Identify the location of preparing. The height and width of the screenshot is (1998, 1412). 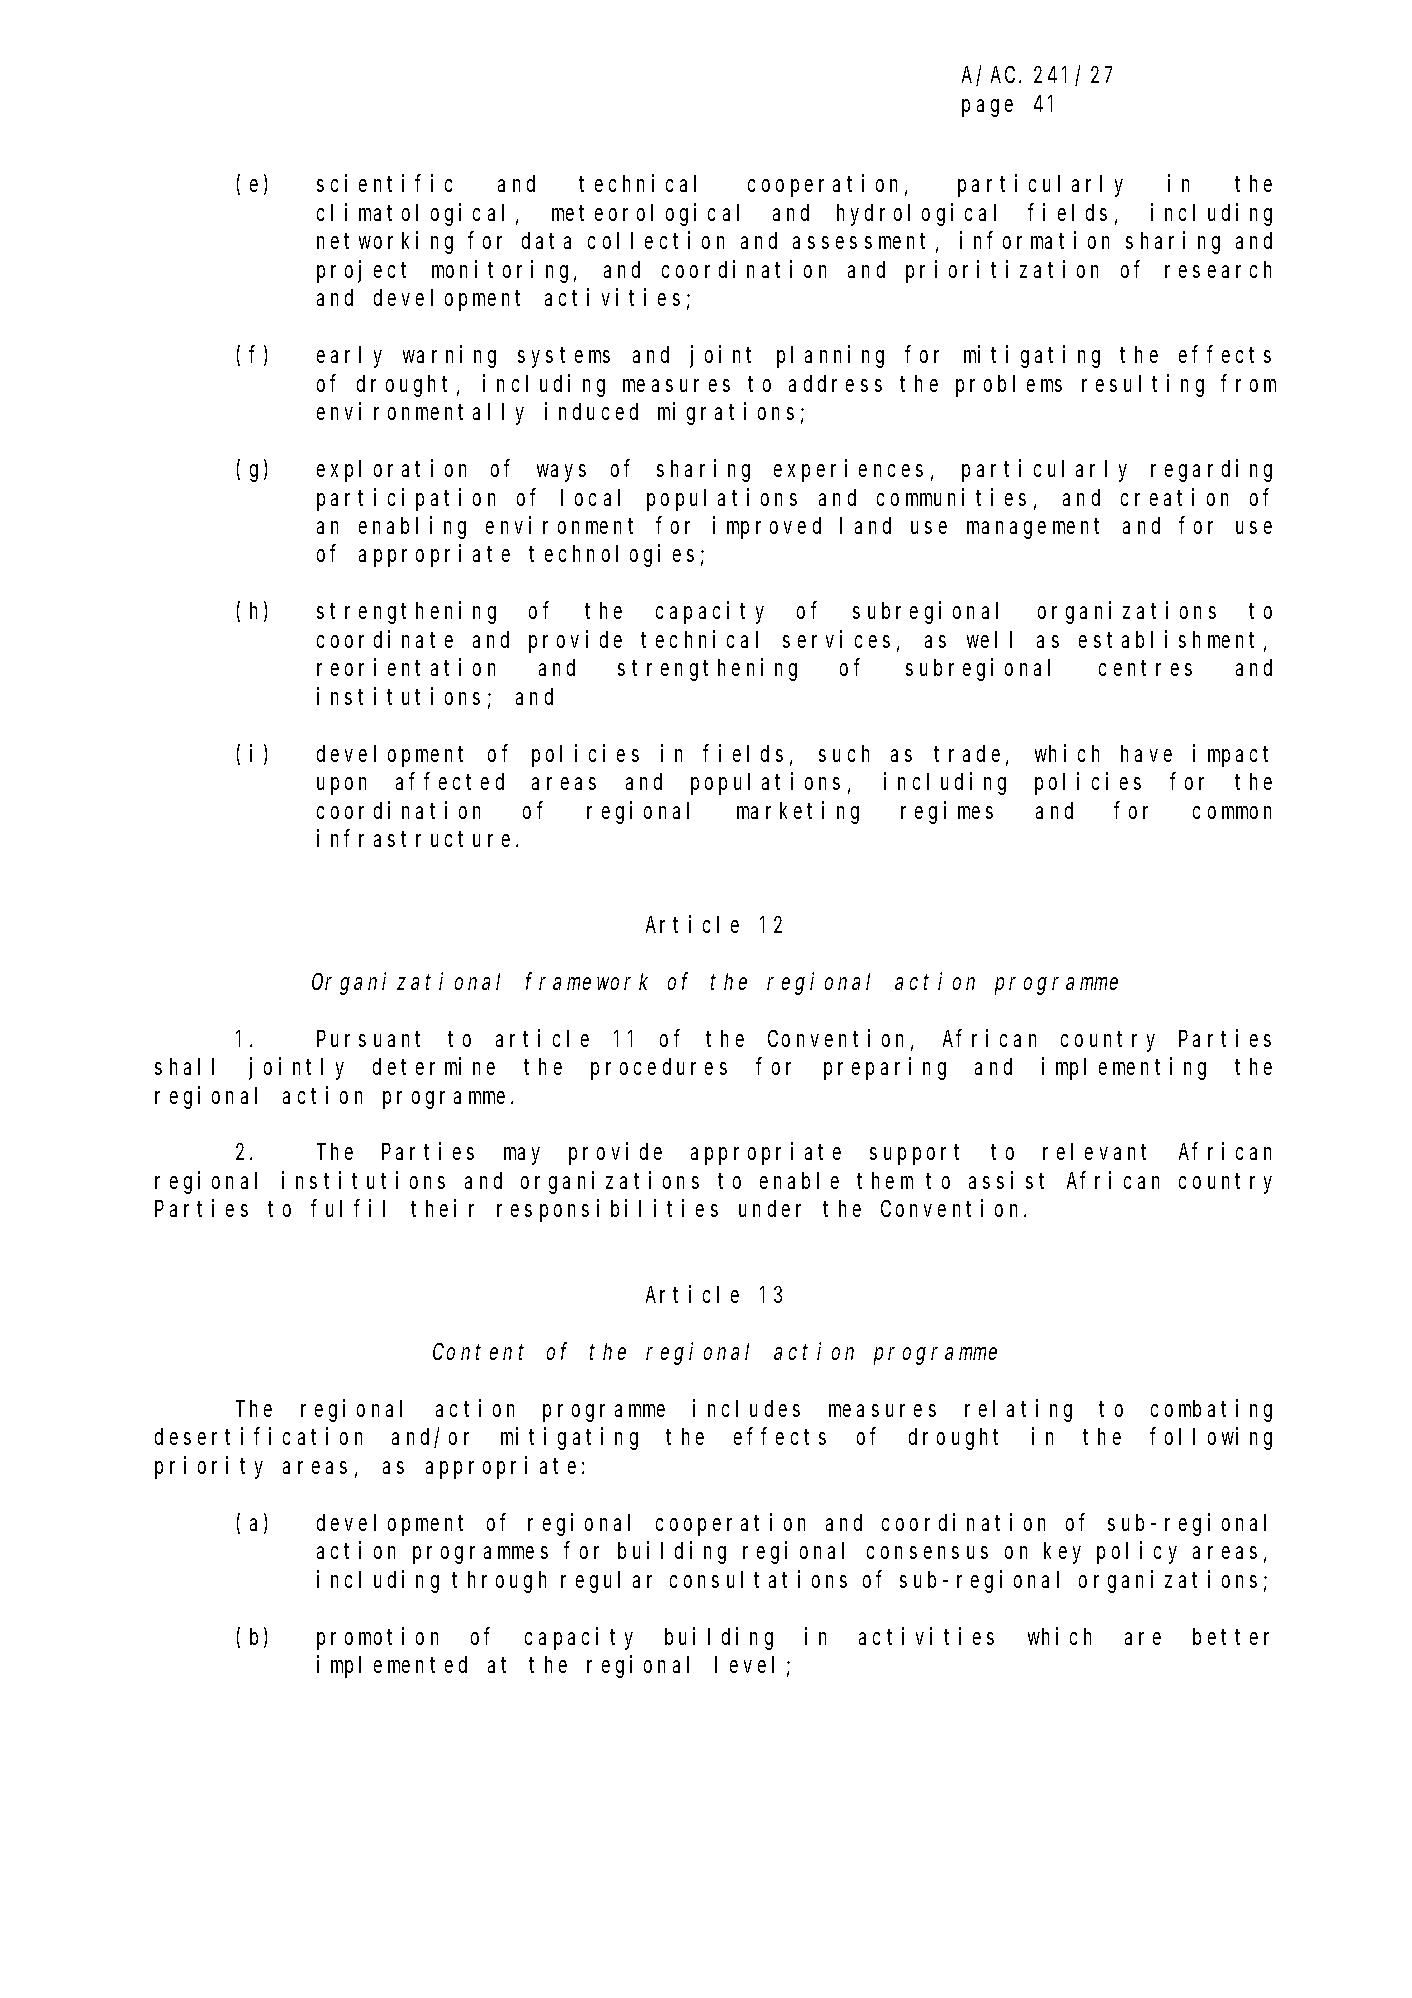
(885, 1068).
